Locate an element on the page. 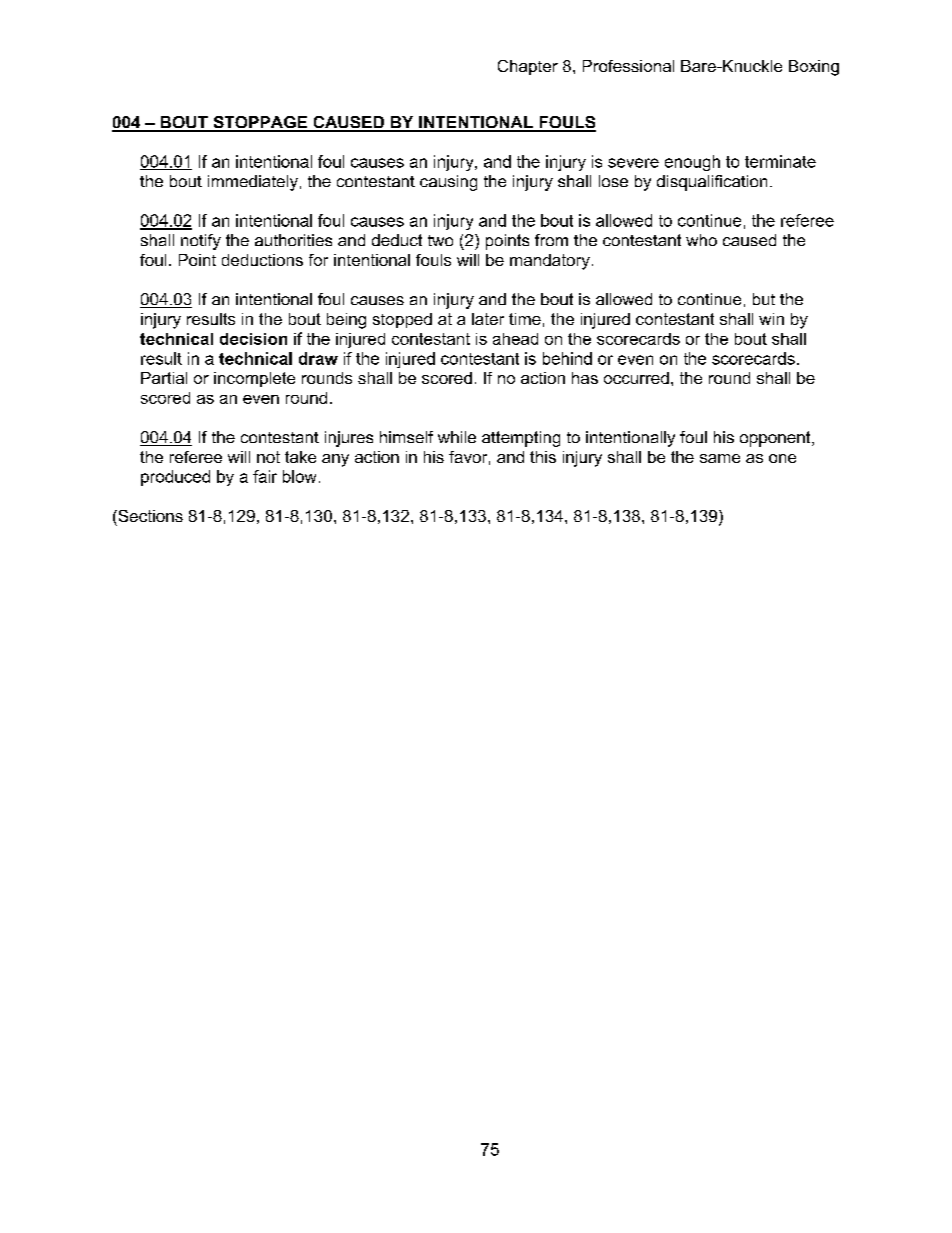 The image size is (952, 1233). Boxing is located at coordinates (814, 68).
